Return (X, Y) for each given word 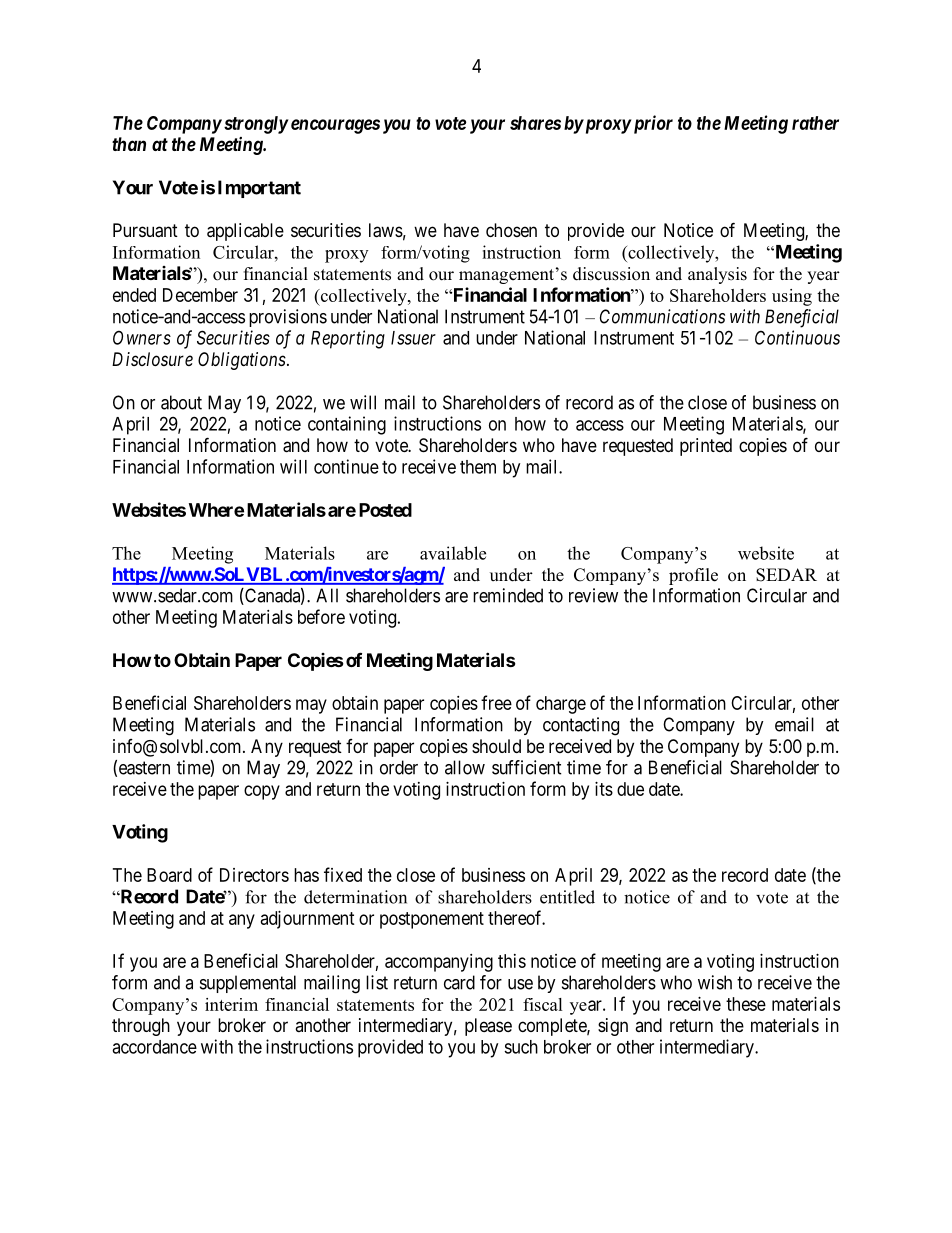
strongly (256, 125)
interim (231, 1004)
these (746, 1004)
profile (693, 576)
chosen (511, 230)
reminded (508, 595)
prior (651, 124)
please (488, 1027)
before (321, 616)
